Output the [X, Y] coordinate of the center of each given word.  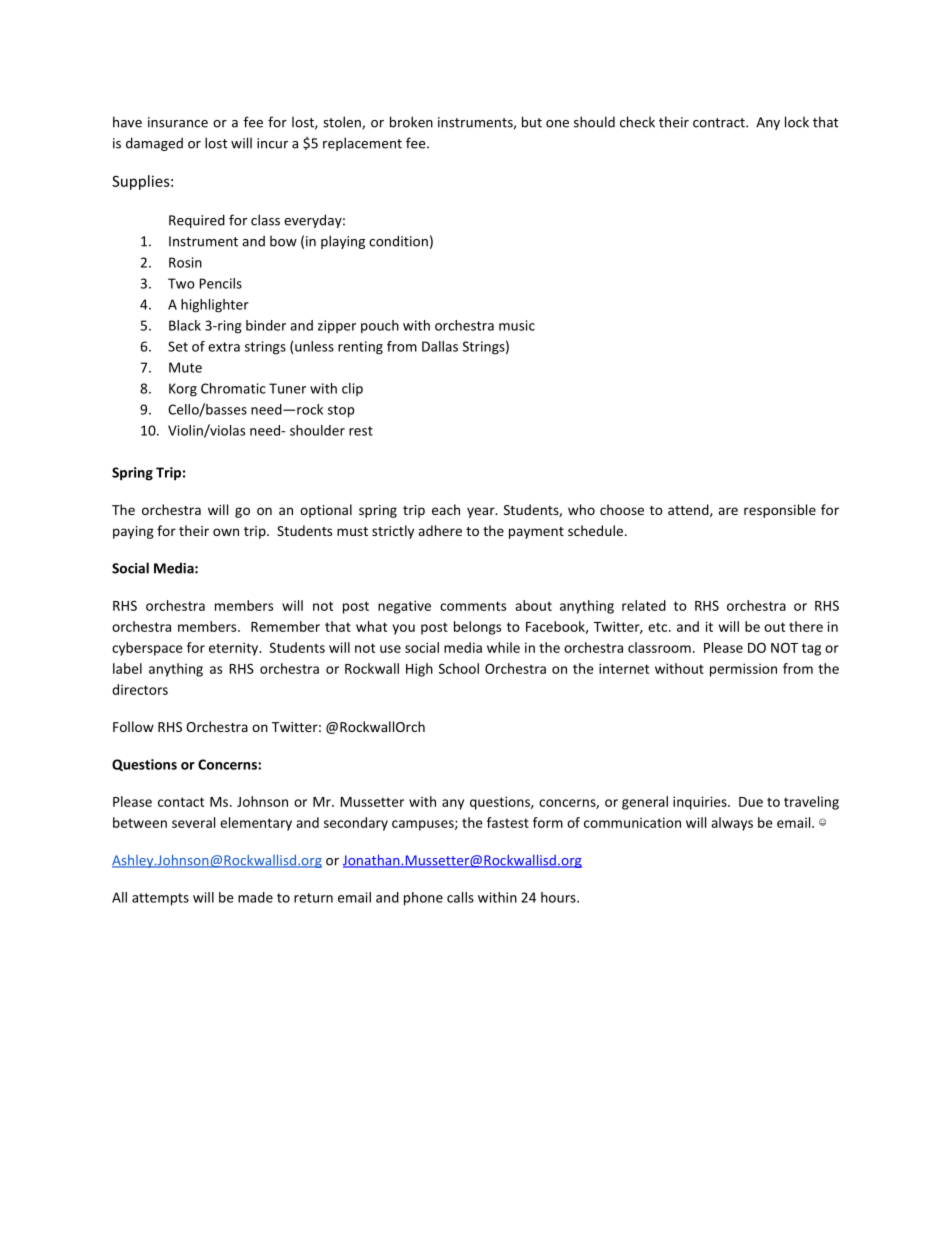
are [728, 511]
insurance [178, 122]
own [226, 532]
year [482, 512]
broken [411, 122]
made [255, 897]
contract [720, 123]
